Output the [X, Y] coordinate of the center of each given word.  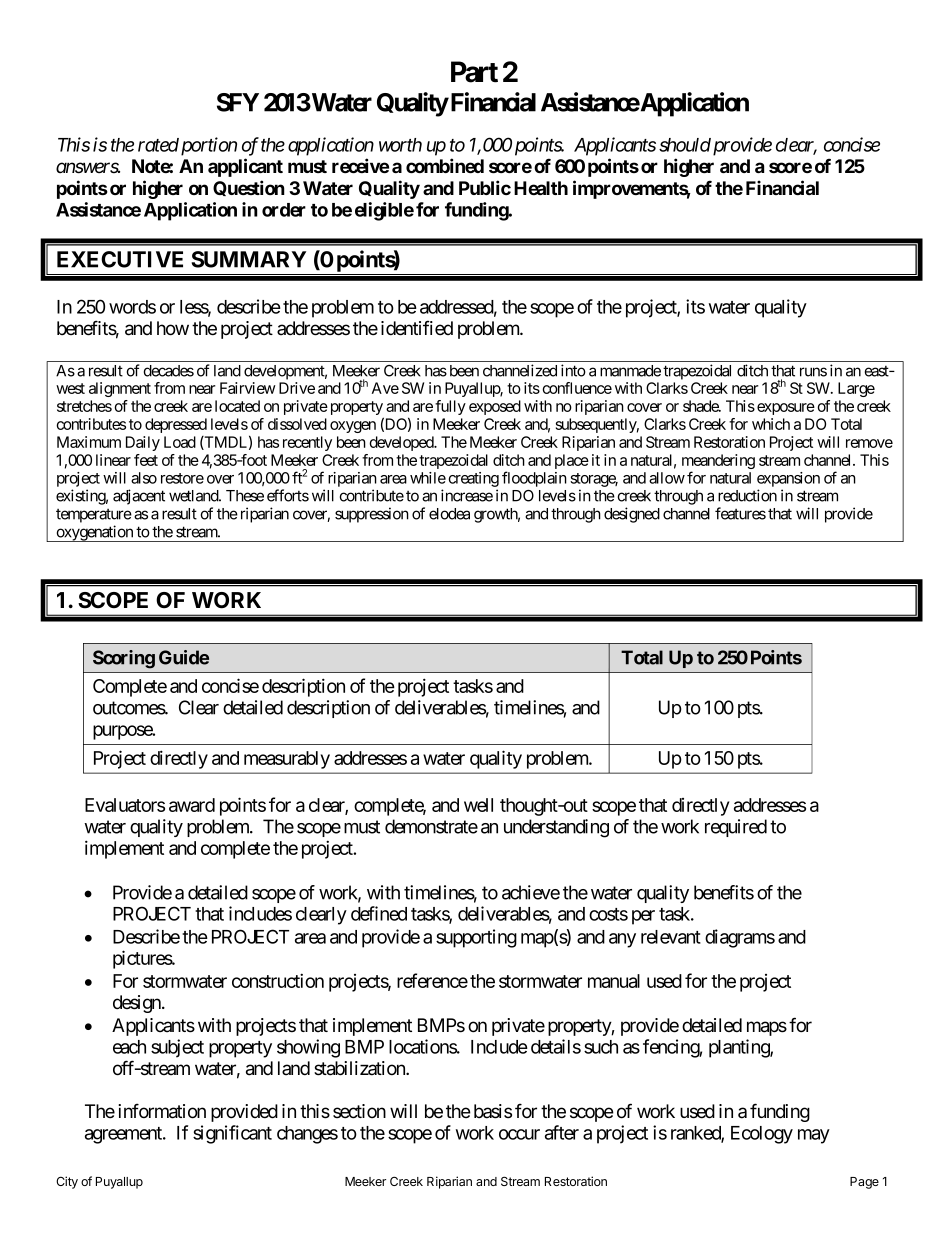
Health [541, 188]
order [284, 210]
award [192, 805]
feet [146, 460]
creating [473, 481]
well [478, 805]
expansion [788, 479]
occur [519, 1134]
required [736, 828]
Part [474, 72]
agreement [124, 1135]
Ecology [762, 1135]
